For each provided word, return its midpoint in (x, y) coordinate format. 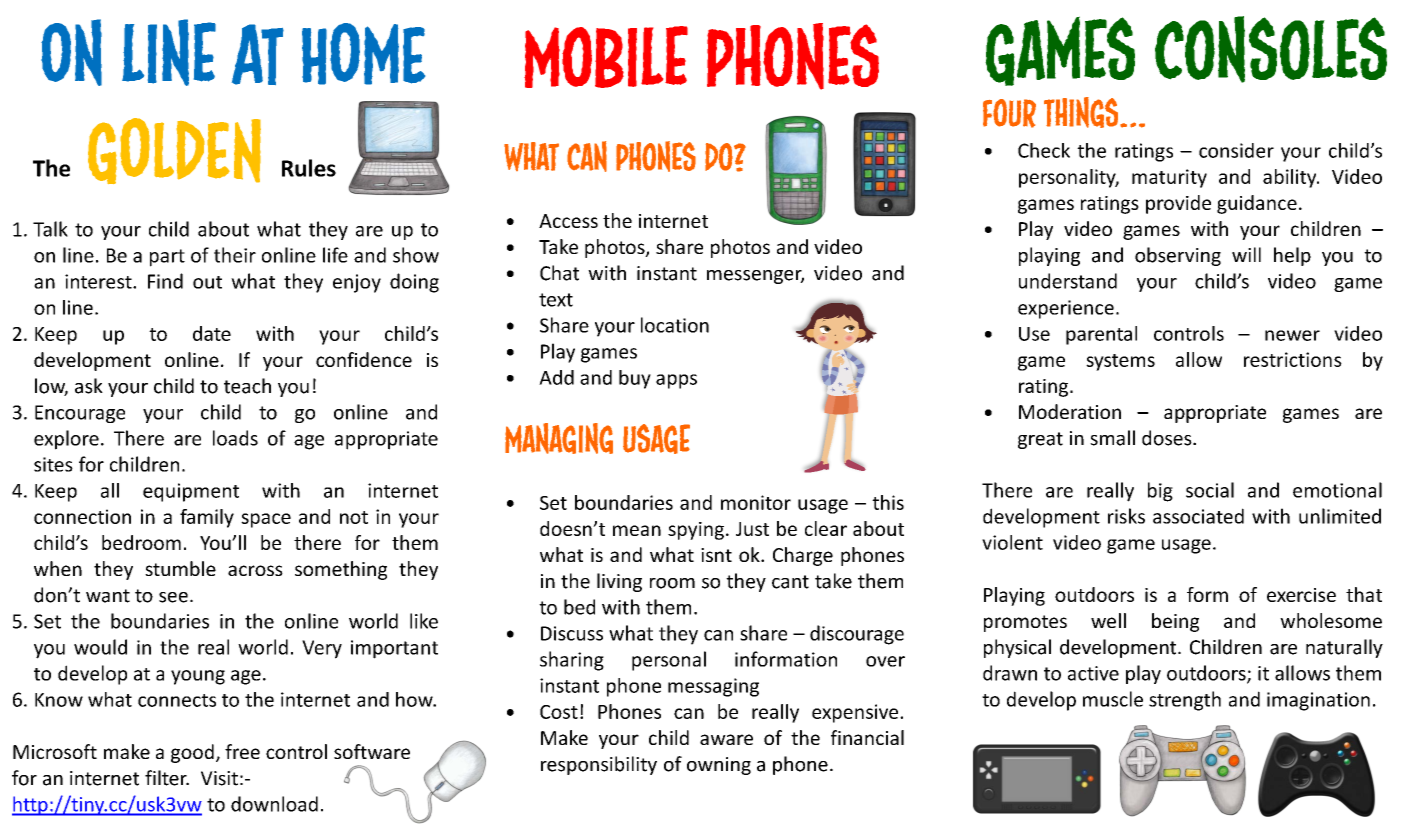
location (675, 325)
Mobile (606, 57)
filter (167, 778)
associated (1198, 516)
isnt (716, 555)
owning (719, 766)
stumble (180, 568)
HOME (363, 54)
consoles (1271, 49)
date (212, 333)
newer (1292, 335)
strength (1185, 701)
